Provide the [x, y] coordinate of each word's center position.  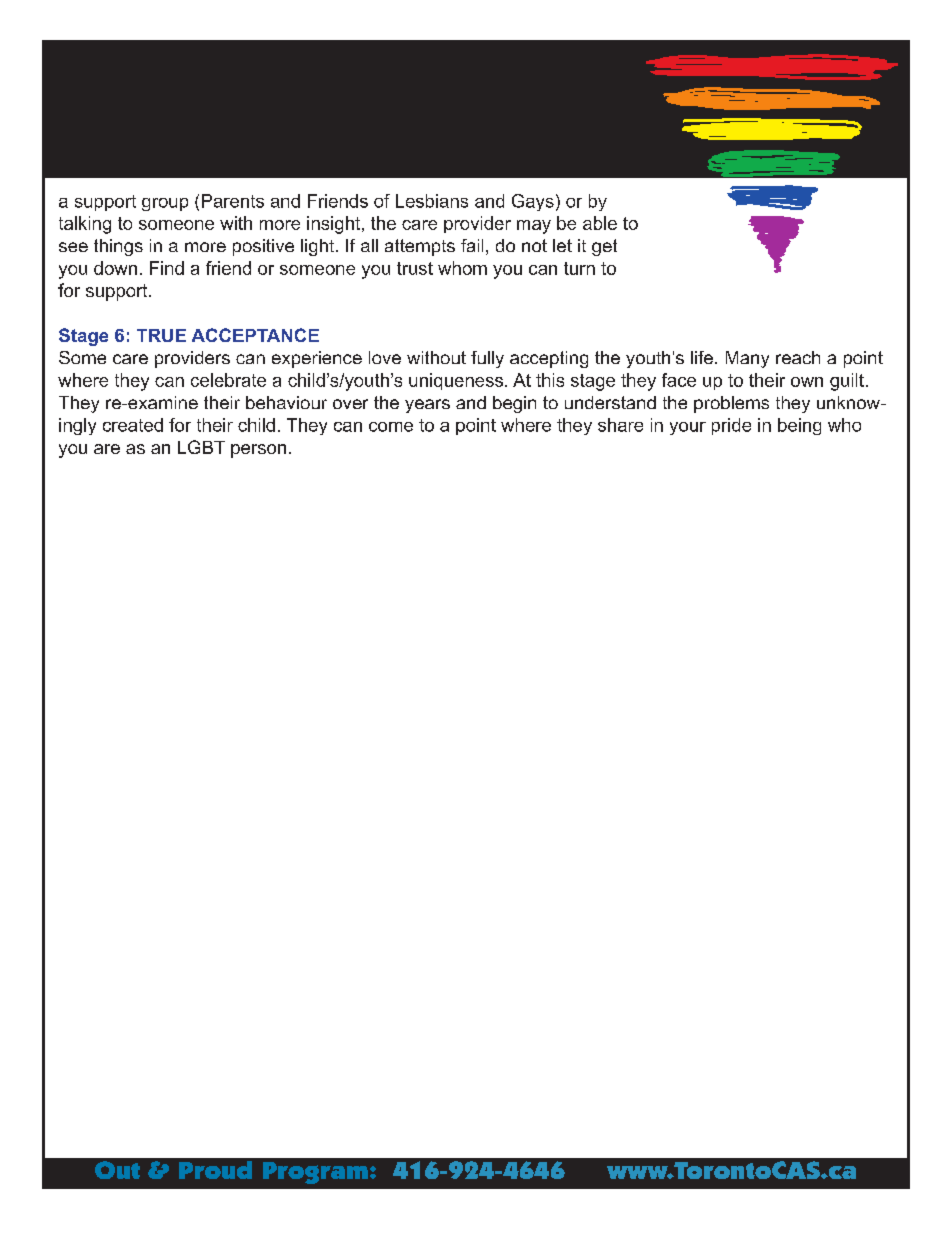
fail [472, 245]
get [604, 247]
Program [315, 1173]
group [165, 204]
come [391, 427]
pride [731, 426]
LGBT [201, 447]
